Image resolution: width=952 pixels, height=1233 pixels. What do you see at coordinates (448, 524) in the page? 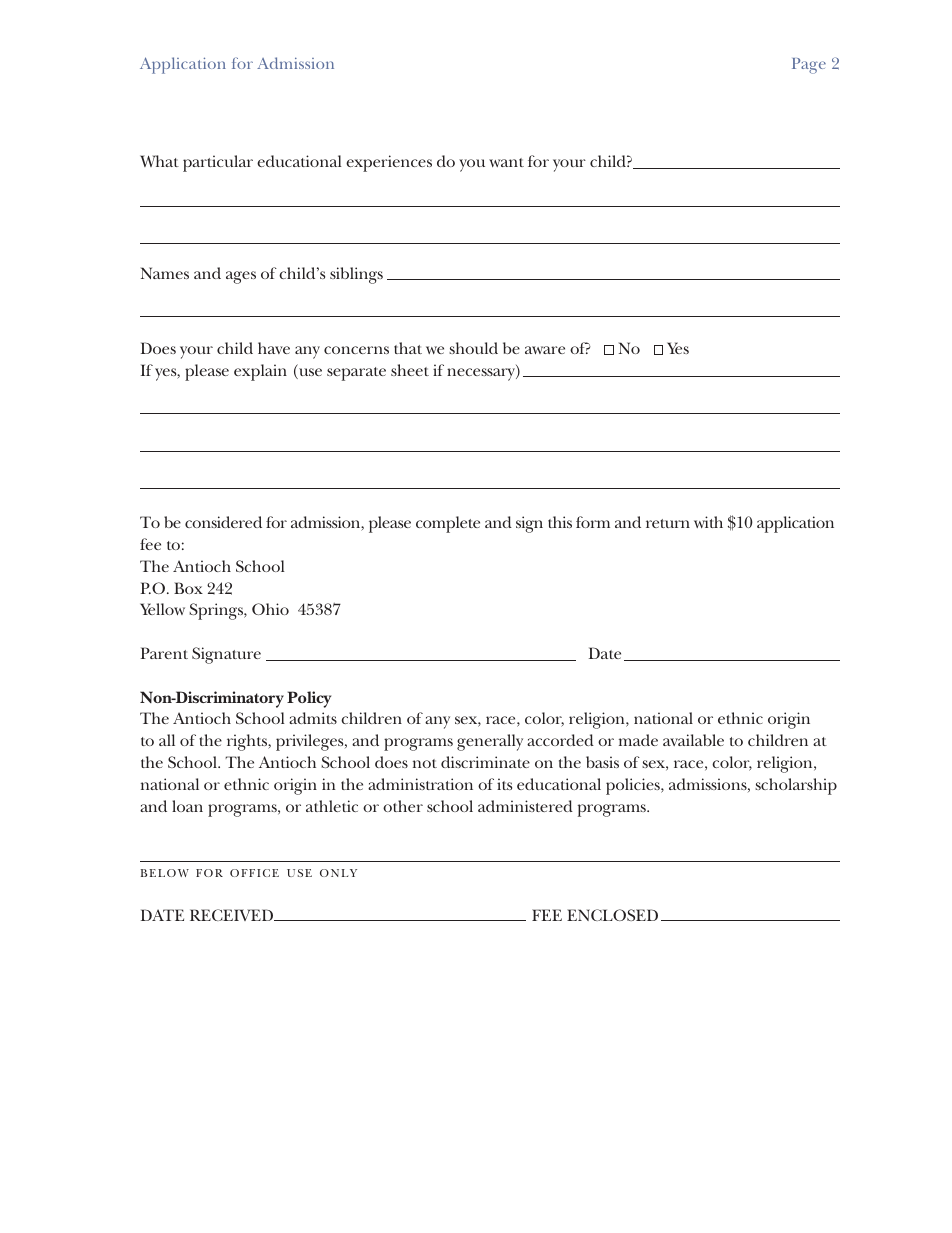
I see `complete` at bounding box center [448, 524].
